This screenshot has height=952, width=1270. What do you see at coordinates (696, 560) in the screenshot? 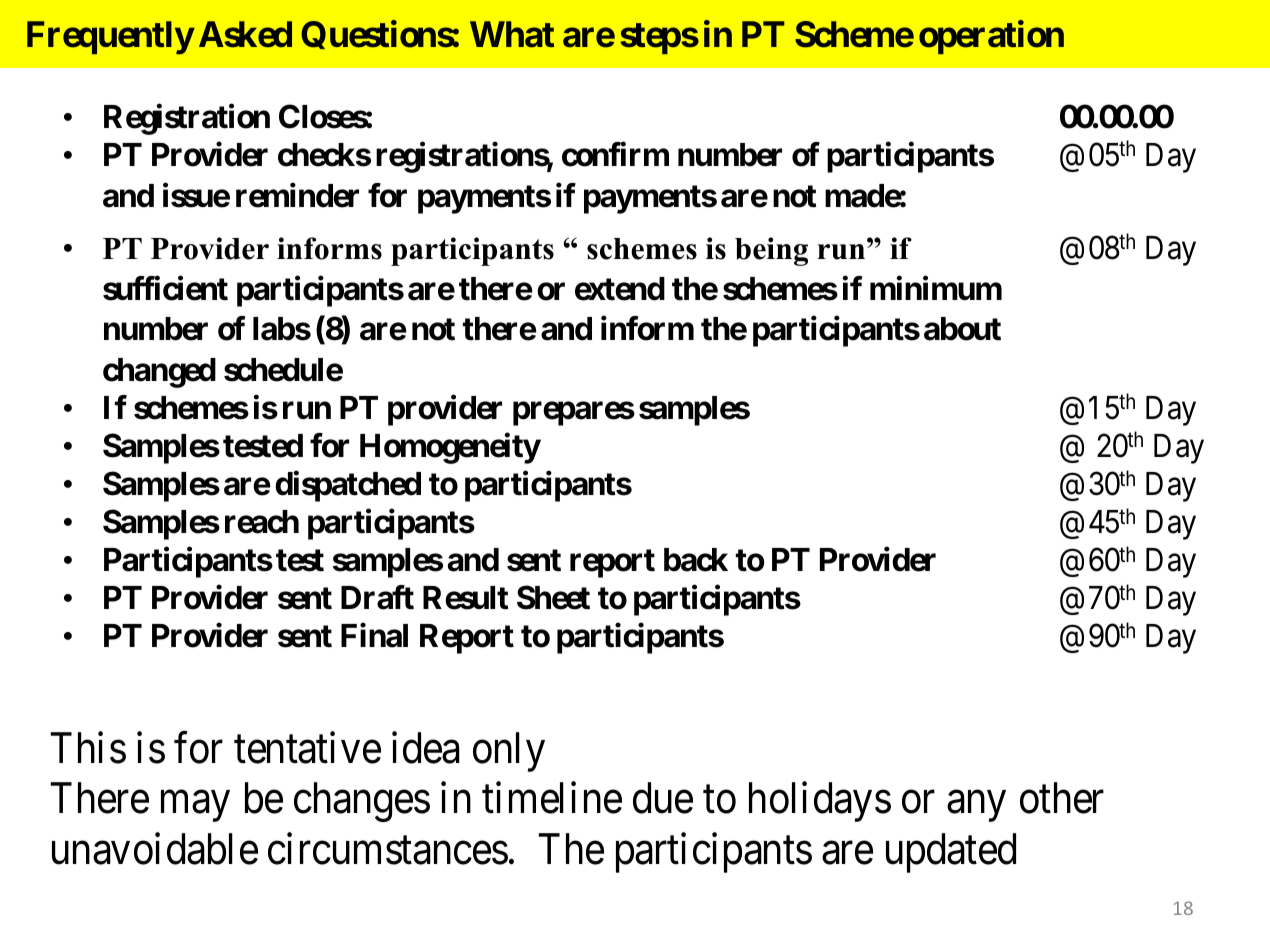
I see `back` at bounding box center [696, 560].
